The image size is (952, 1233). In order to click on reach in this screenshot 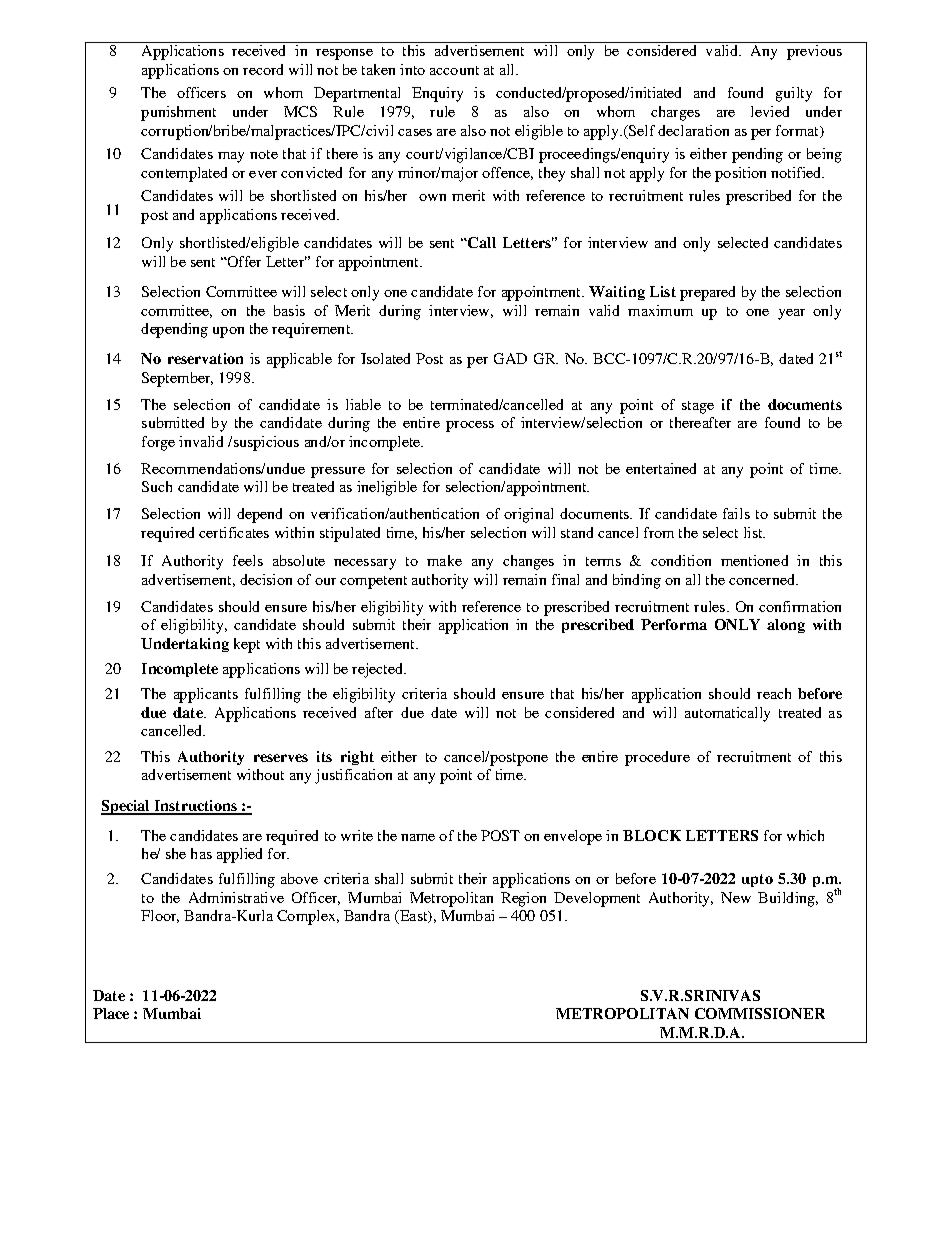, I will do `click(774, 693)`.
